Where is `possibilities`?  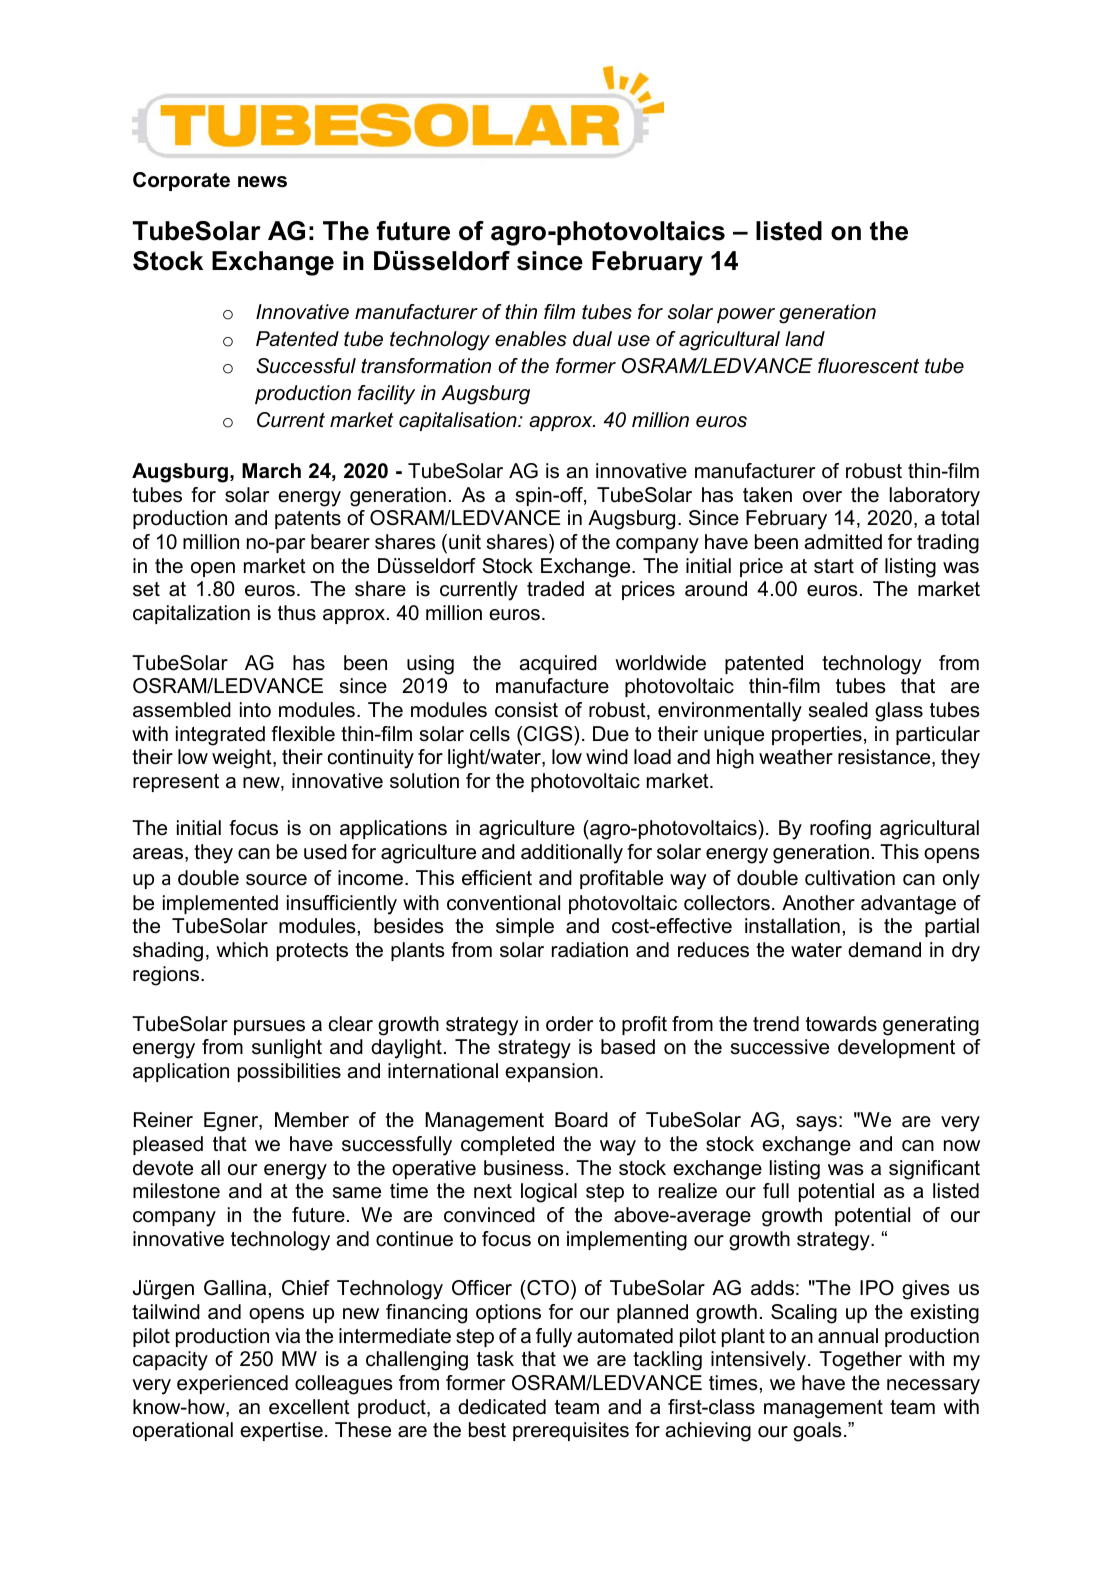 possibilities is located at coordinates (289, 1072).
